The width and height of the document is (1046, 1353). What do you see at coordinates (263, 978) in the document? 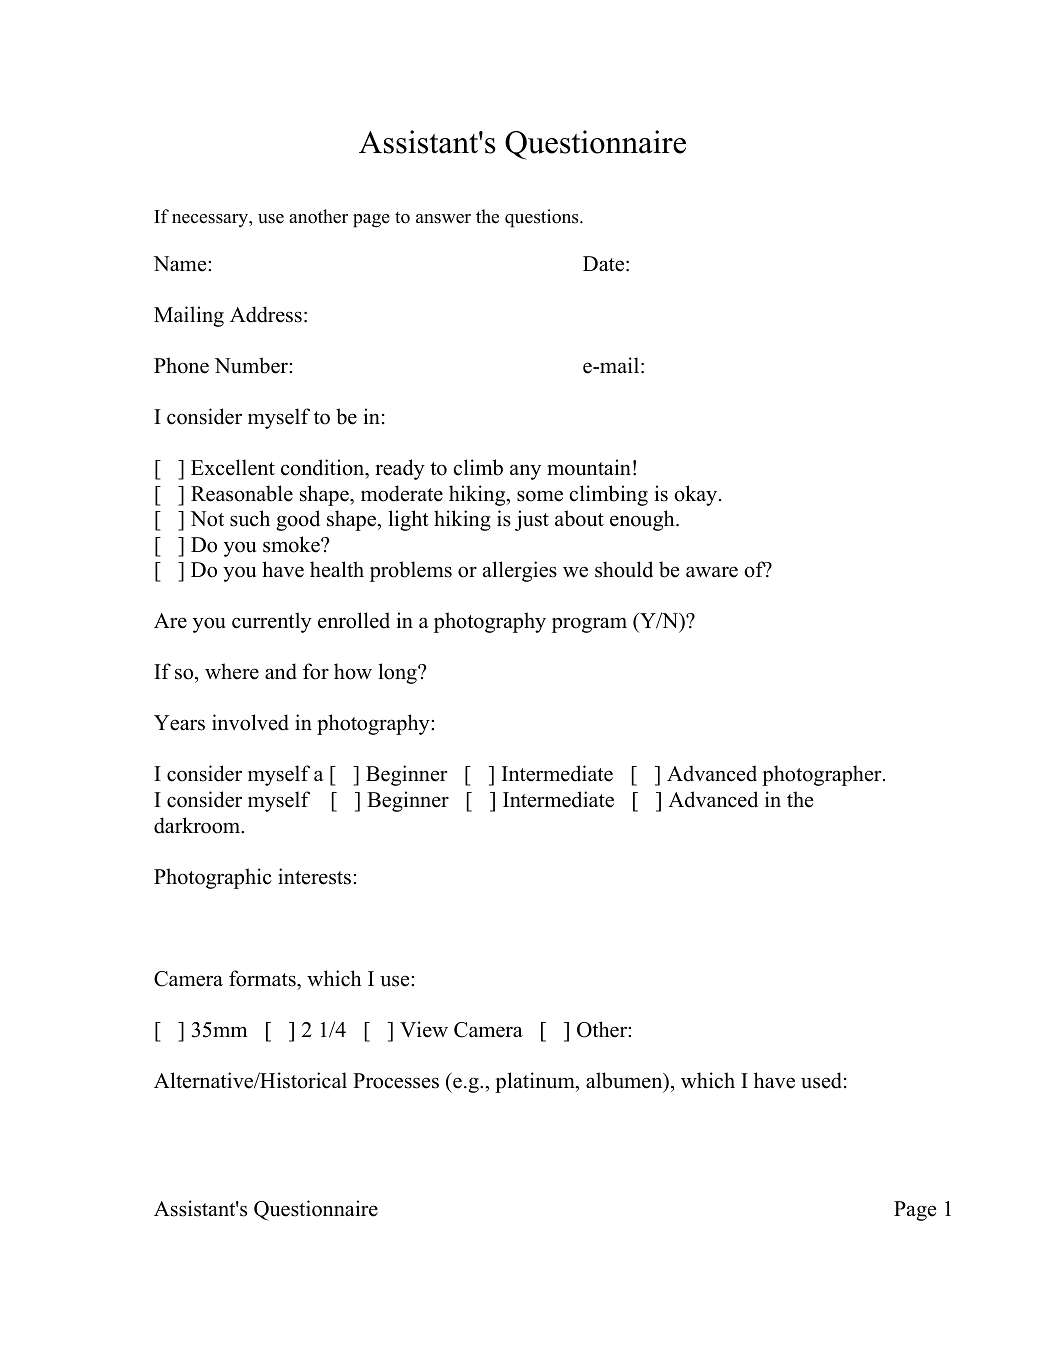
I see `formats` at bounding box center [263, 978].
